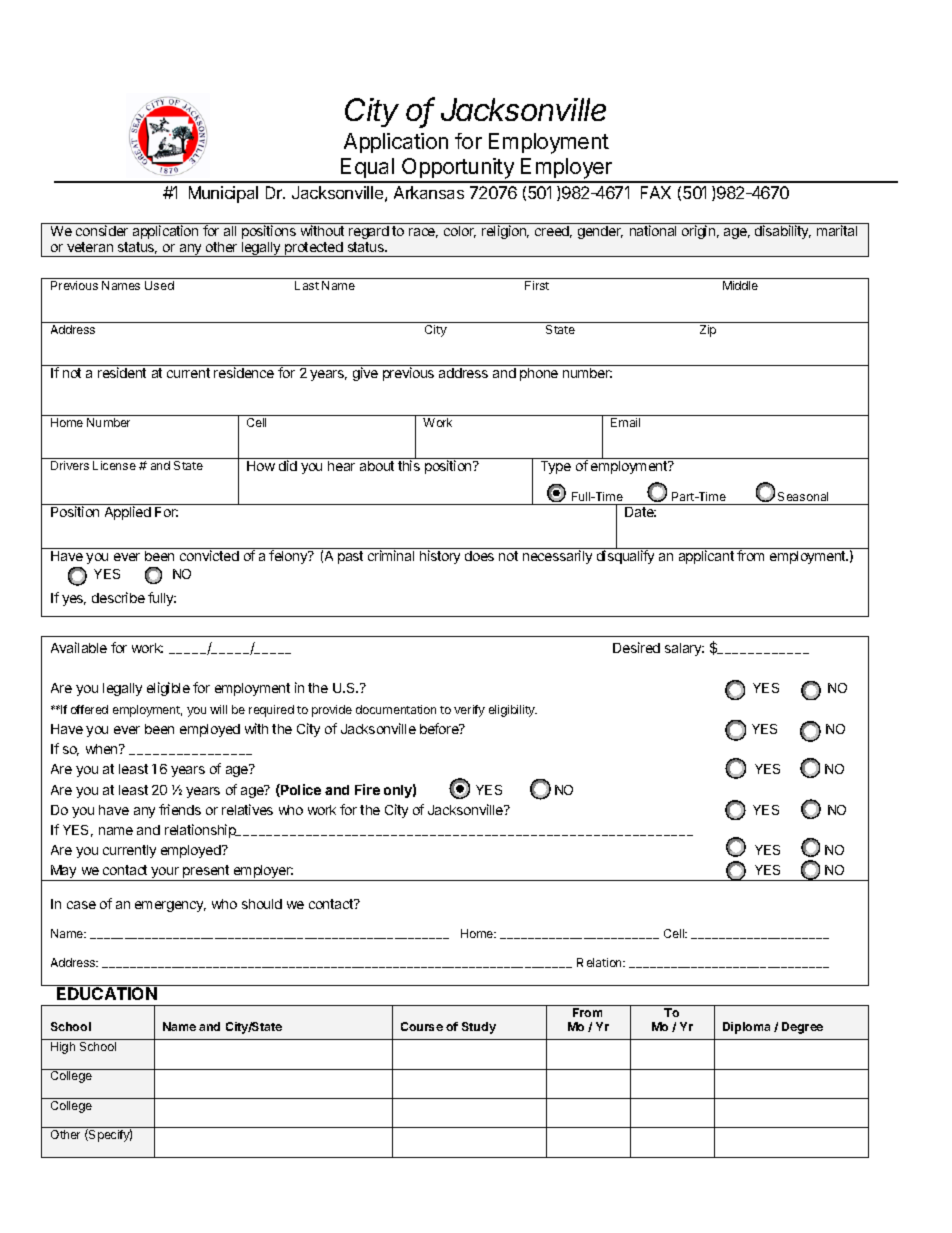  I want to click on Arkansas, so click(429, 192).
